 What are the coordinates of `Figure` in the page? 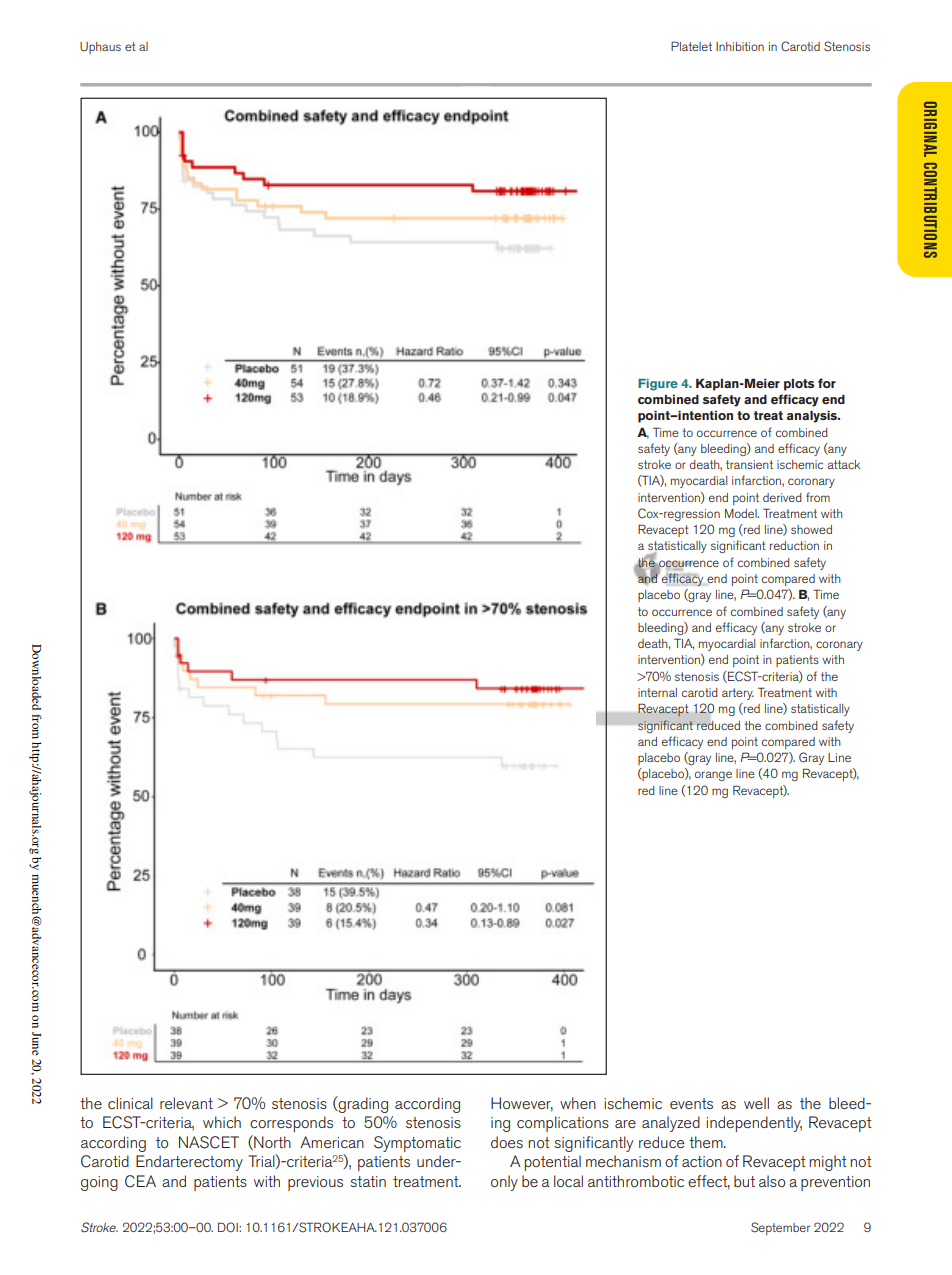 It's located at (658, 385).
